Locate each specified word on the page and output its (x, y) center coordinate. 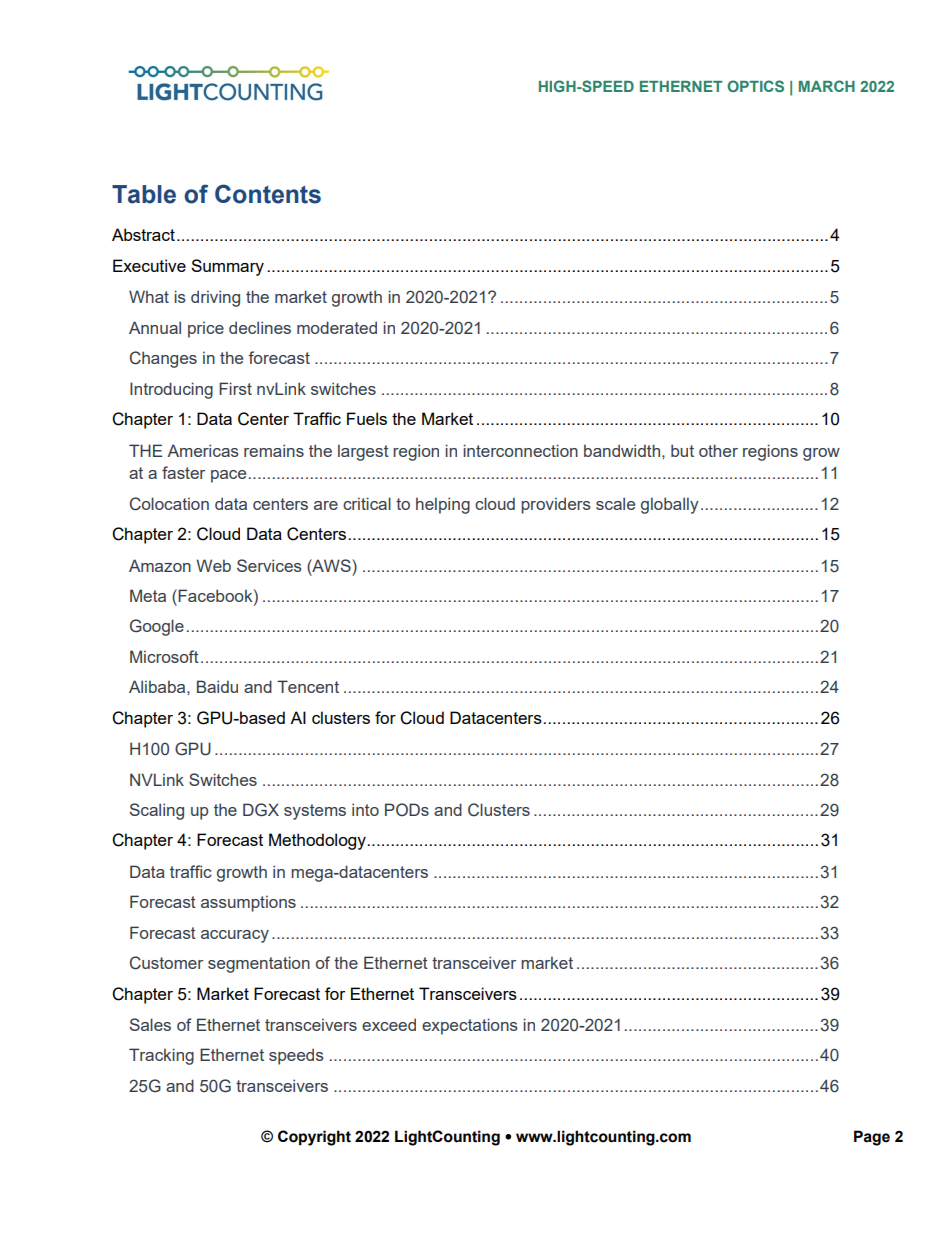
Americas (203, 450)
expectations (470, 1026)
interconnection (520, 450)
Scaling (157, 811)
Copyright (314, 1138)
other (718, 450)
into (365, 809)
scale (615, 503)
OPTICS (755, 86)
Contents (268, 194)
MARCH (827, 86)
